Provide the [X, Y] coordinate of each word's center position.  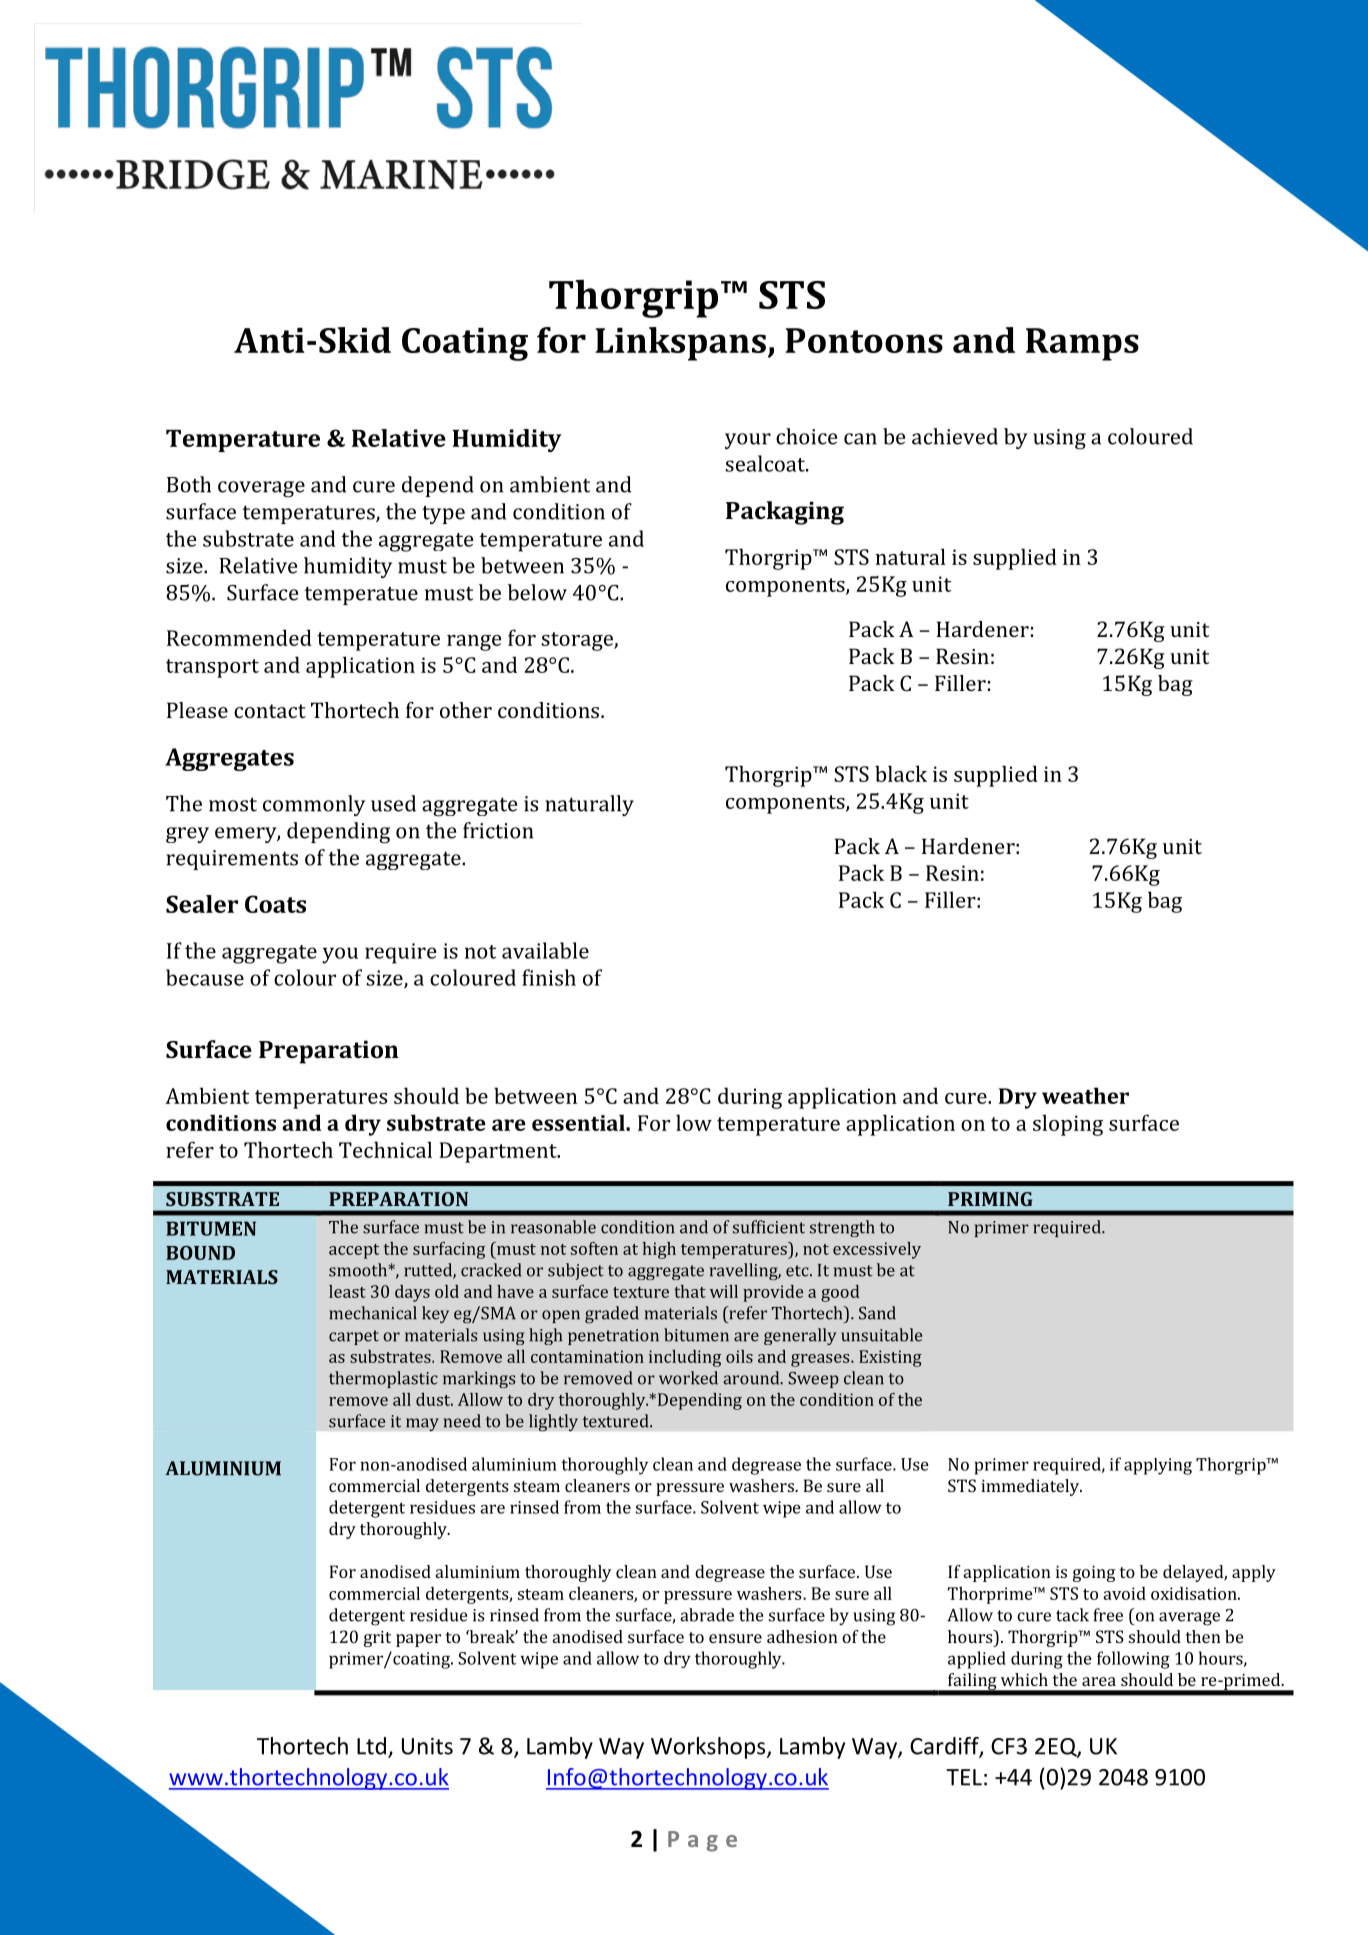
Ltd [371, 1746]
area [1099, 1681]
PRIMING [990, 1199]
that [690, 1291]
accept [354, 1251]
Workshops [709, 1748]
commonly [314, 805]
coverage [261, 489]
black [901, 773]
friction [498, 830]
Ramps [1082, 344]
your [748, 441]
